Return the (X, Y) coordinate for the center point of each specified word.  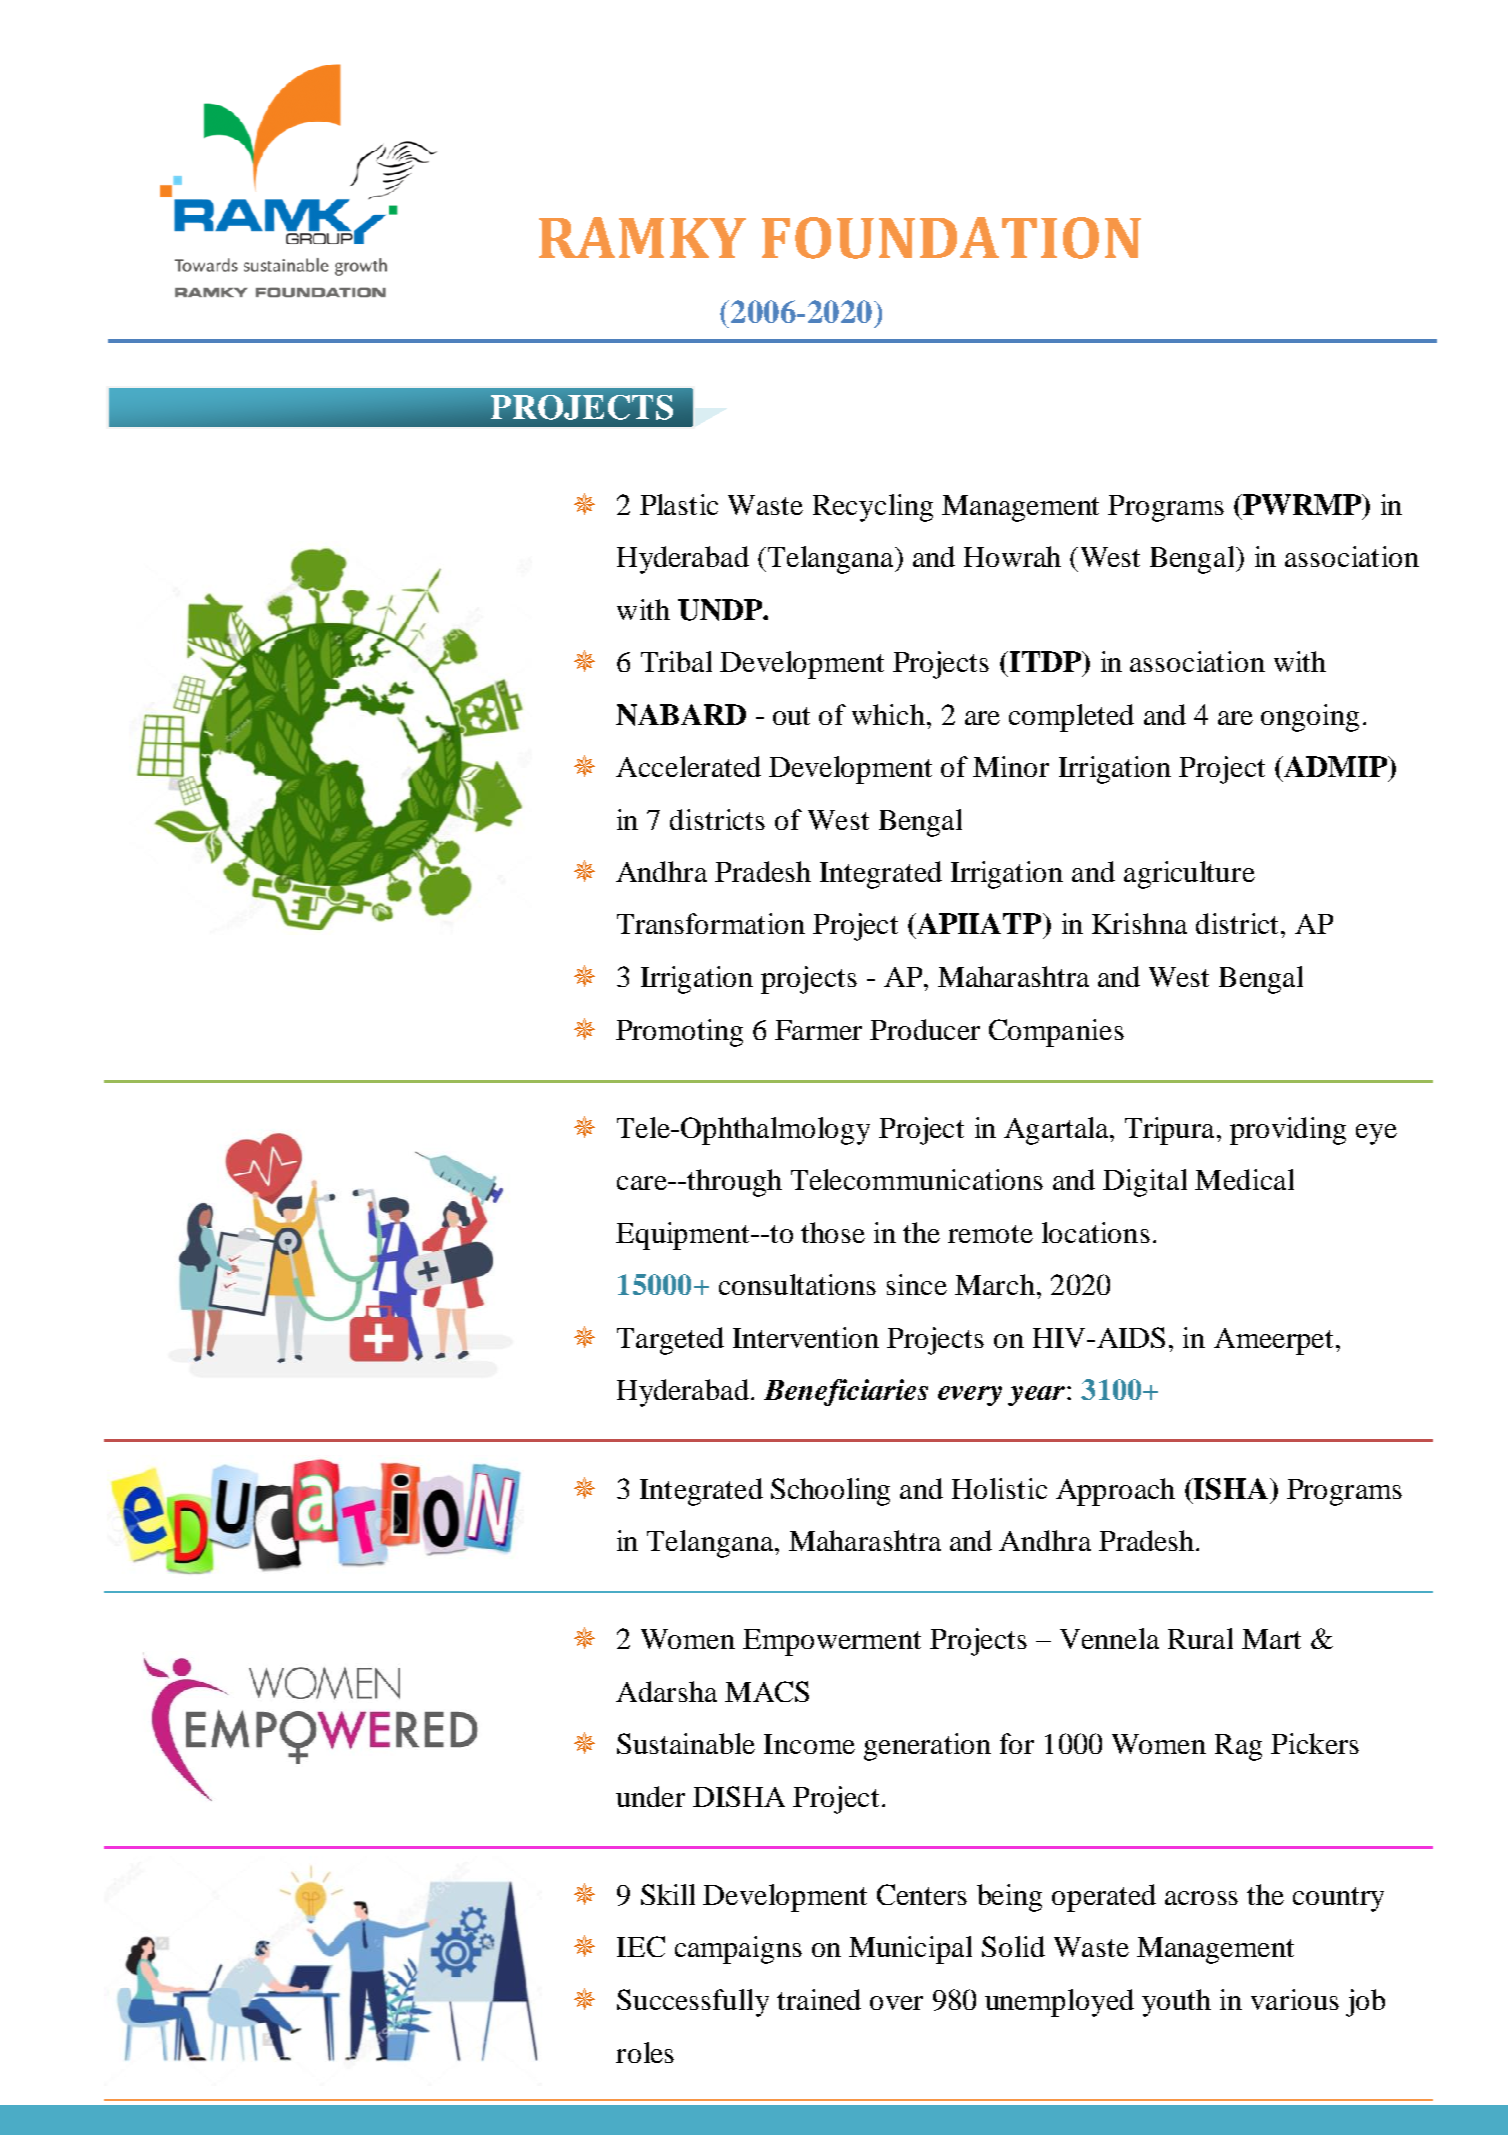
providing (1288, 1131)
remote (990, 1234)
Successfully (693, 2003)
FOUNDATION (951, 238)
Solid (1013, 1946)
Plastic (679, 504)
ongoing (1310, 718)
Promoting (679, 1033)
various (1295, 1999)
